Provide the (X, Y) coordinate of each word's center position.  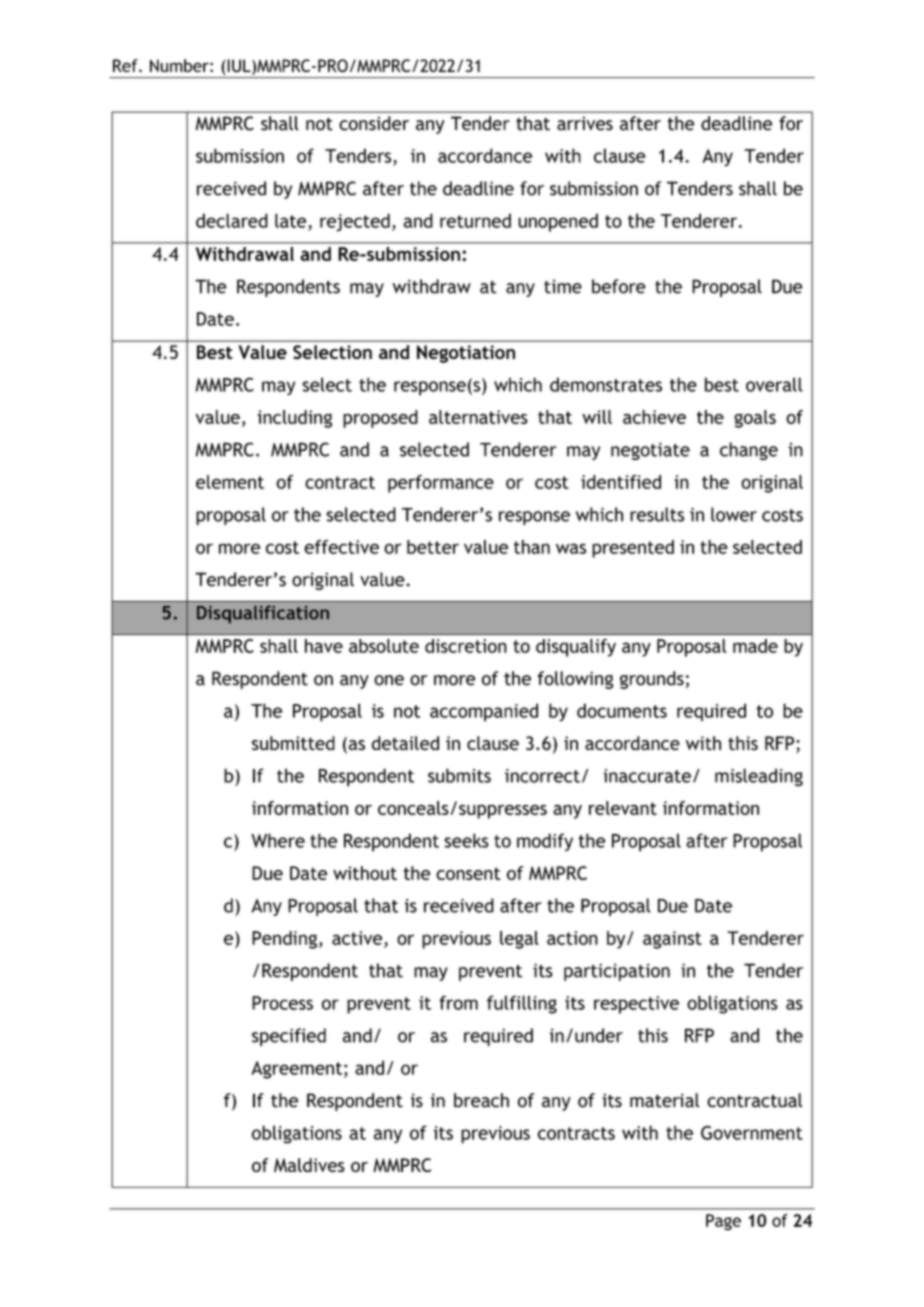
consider (374, 123)
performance (441, 484)
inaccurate (647, 776)
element (230, 482)
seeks (467, 840)
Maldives (309, 1165)
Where (278, 840)
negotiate (650, 451)
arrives (585, 123)
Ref (126, 65)
